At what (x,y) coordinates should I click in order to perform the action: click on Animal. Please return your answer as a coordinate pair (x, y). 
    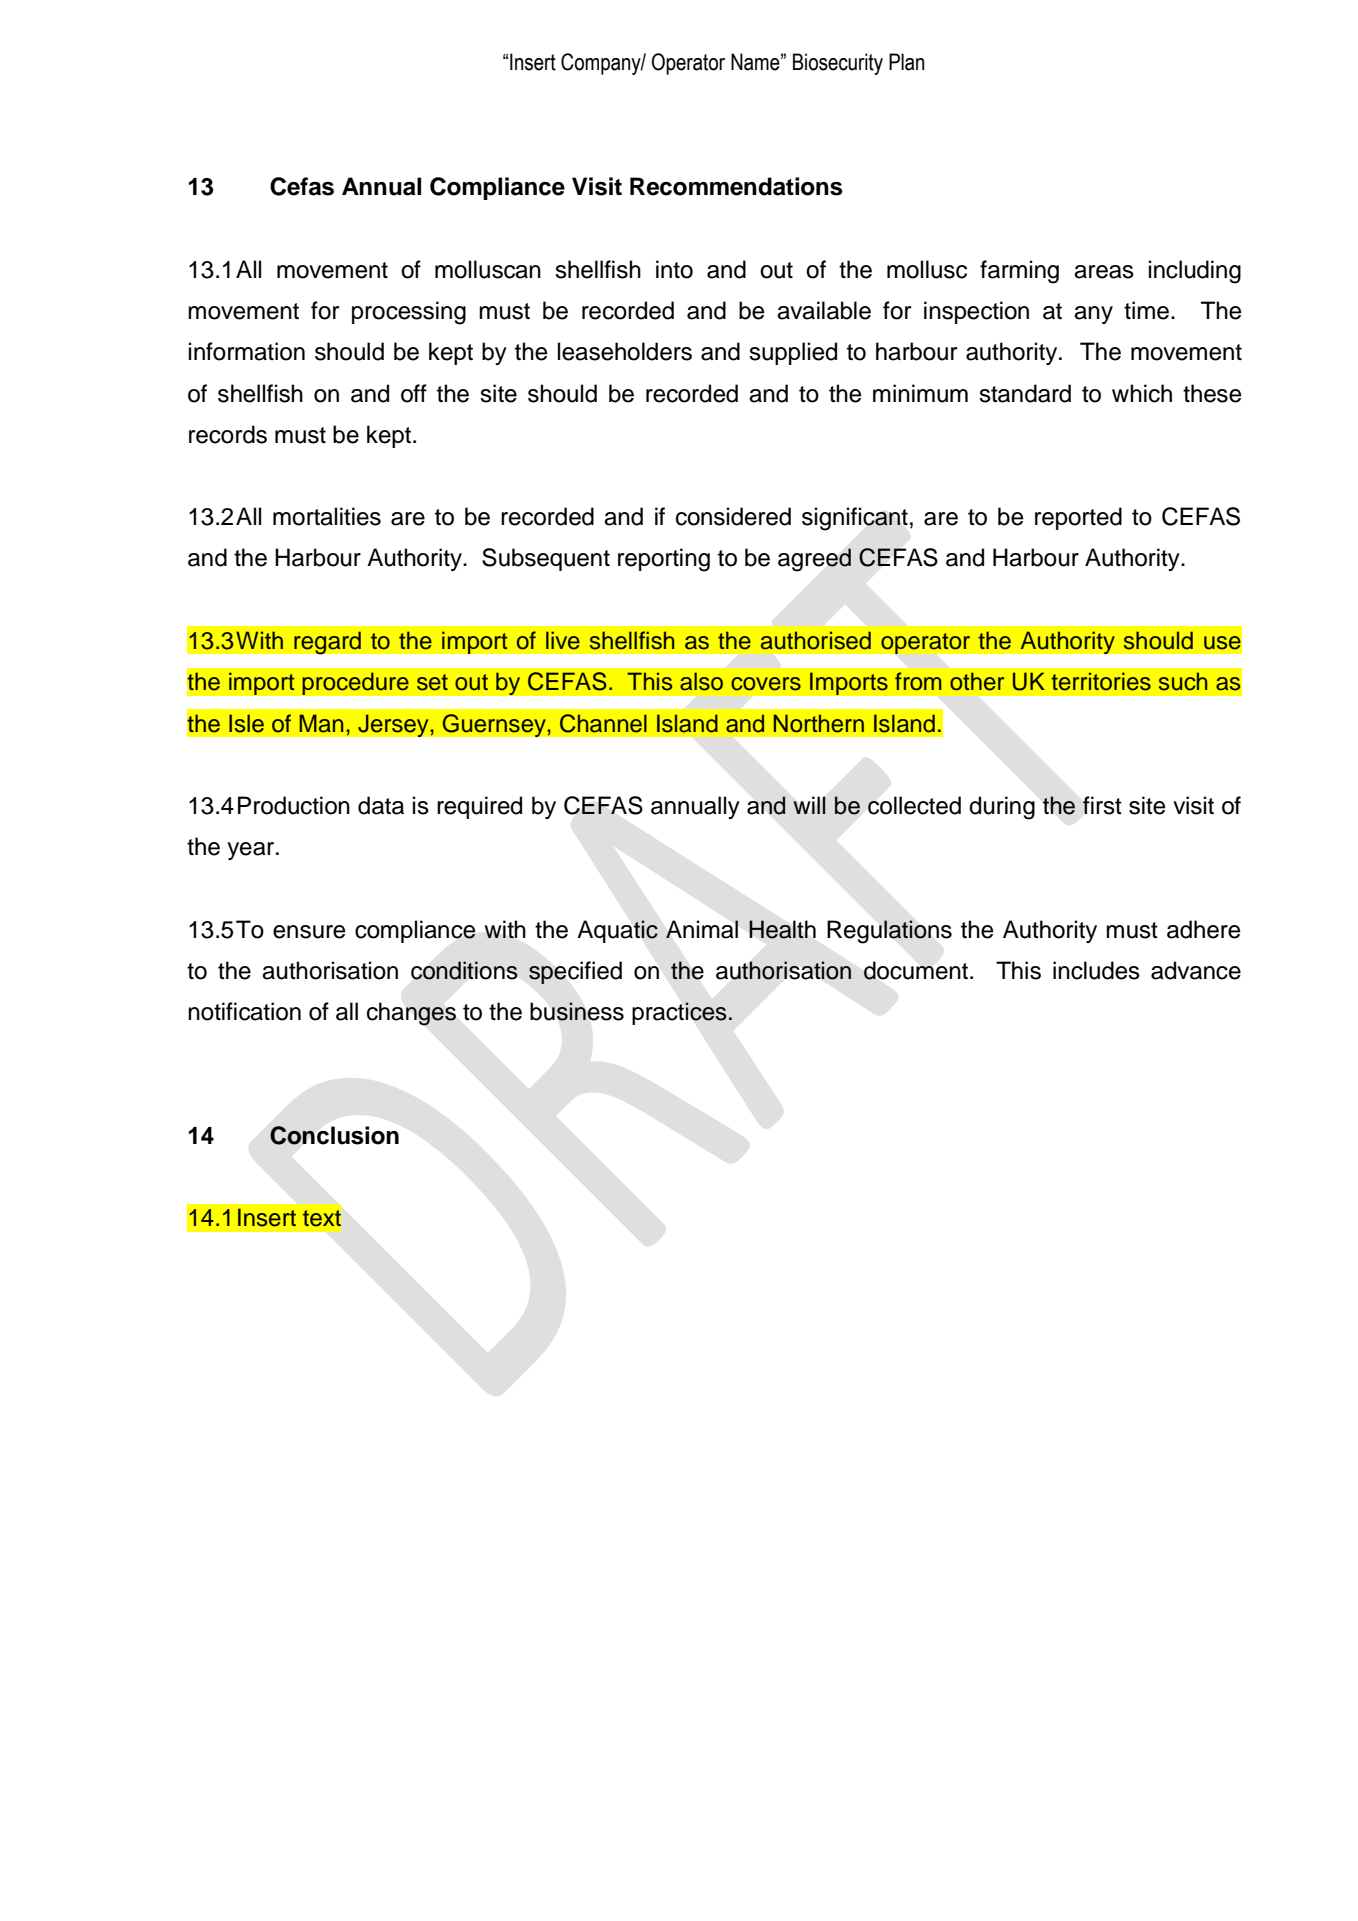
    Looking at the image, I should click on (702, 929).
